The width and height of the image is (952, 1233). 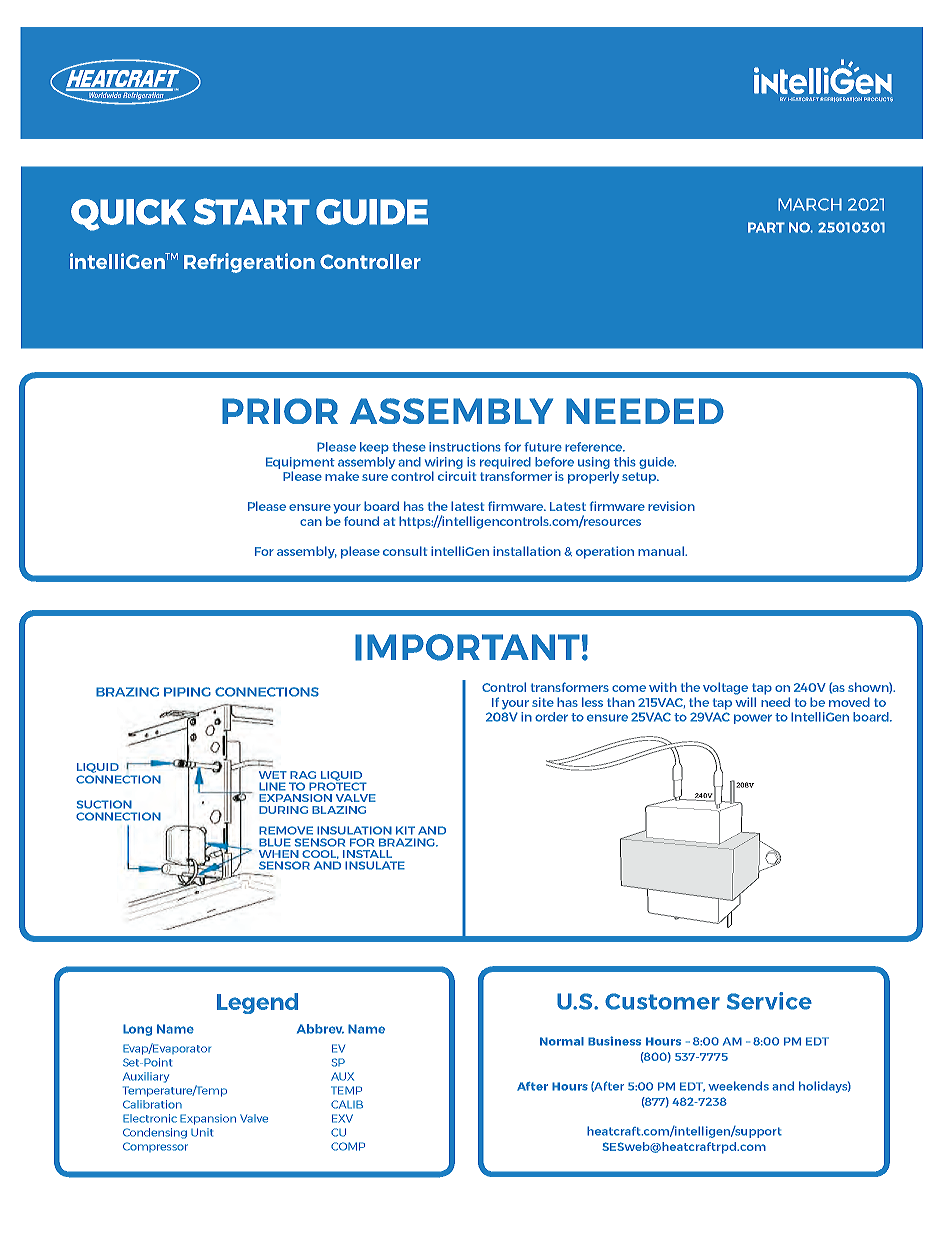 What do you see at coordinates (187, 692) in the image?
I see `PIPING` at bounding box center [187, 692].
